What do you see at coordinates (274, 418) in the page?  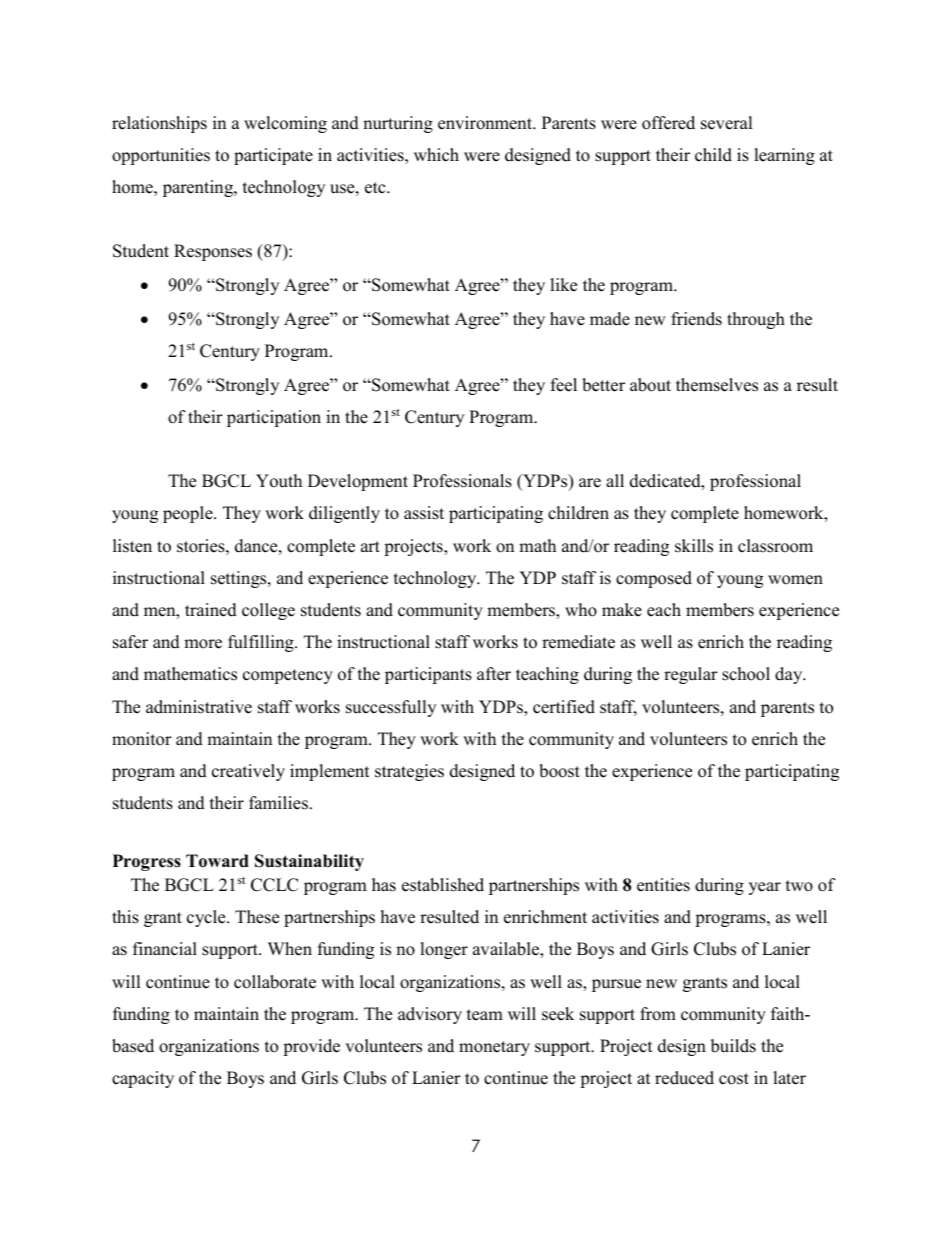 I see `participation` at bounding box center [274, 418].
